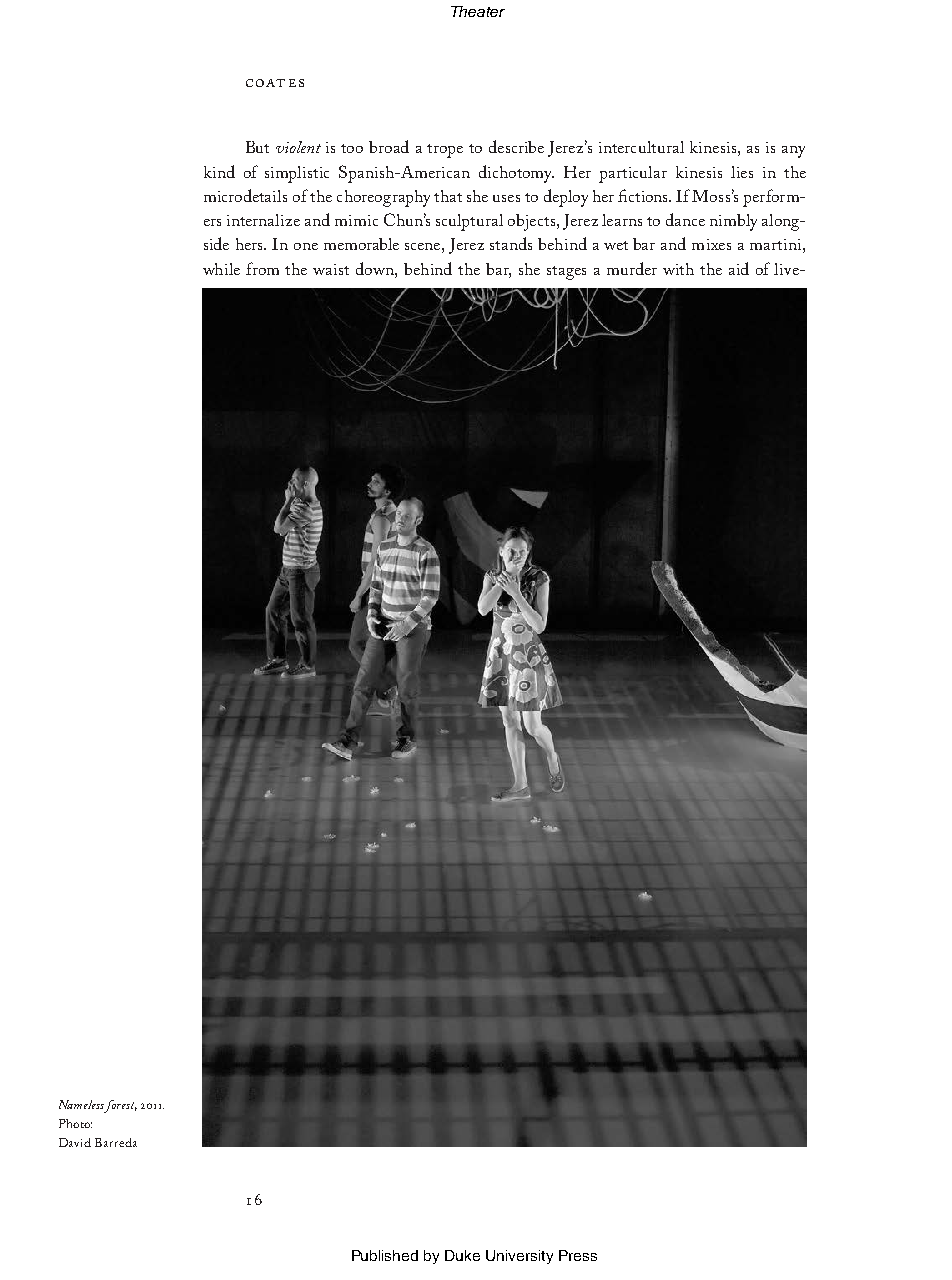 The width and height of the document is (952, 1280). What do you see at coordinates (331, 269) in the document?
I see `waist` at bounding box center [331, 269].
